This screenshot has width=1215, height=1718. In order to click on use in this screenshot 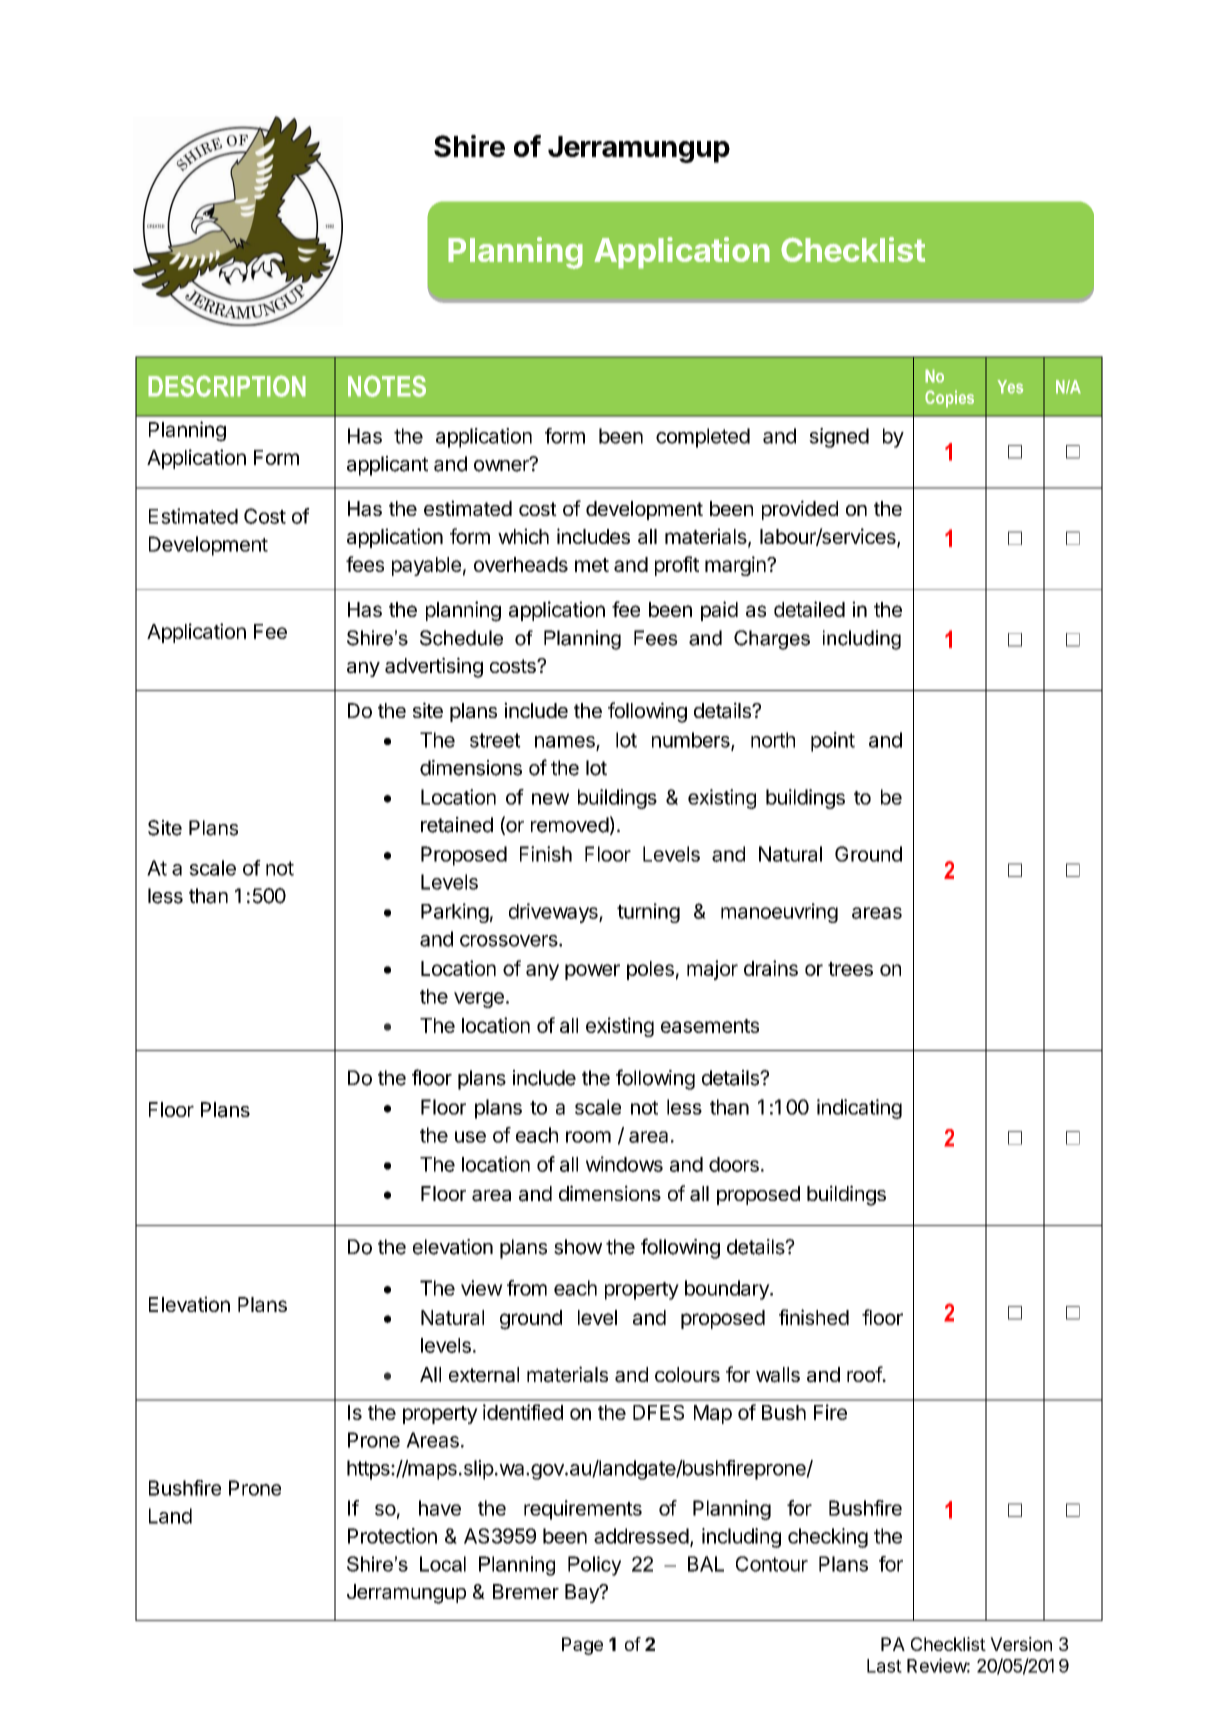, I will do `click(470, 1137)`.
